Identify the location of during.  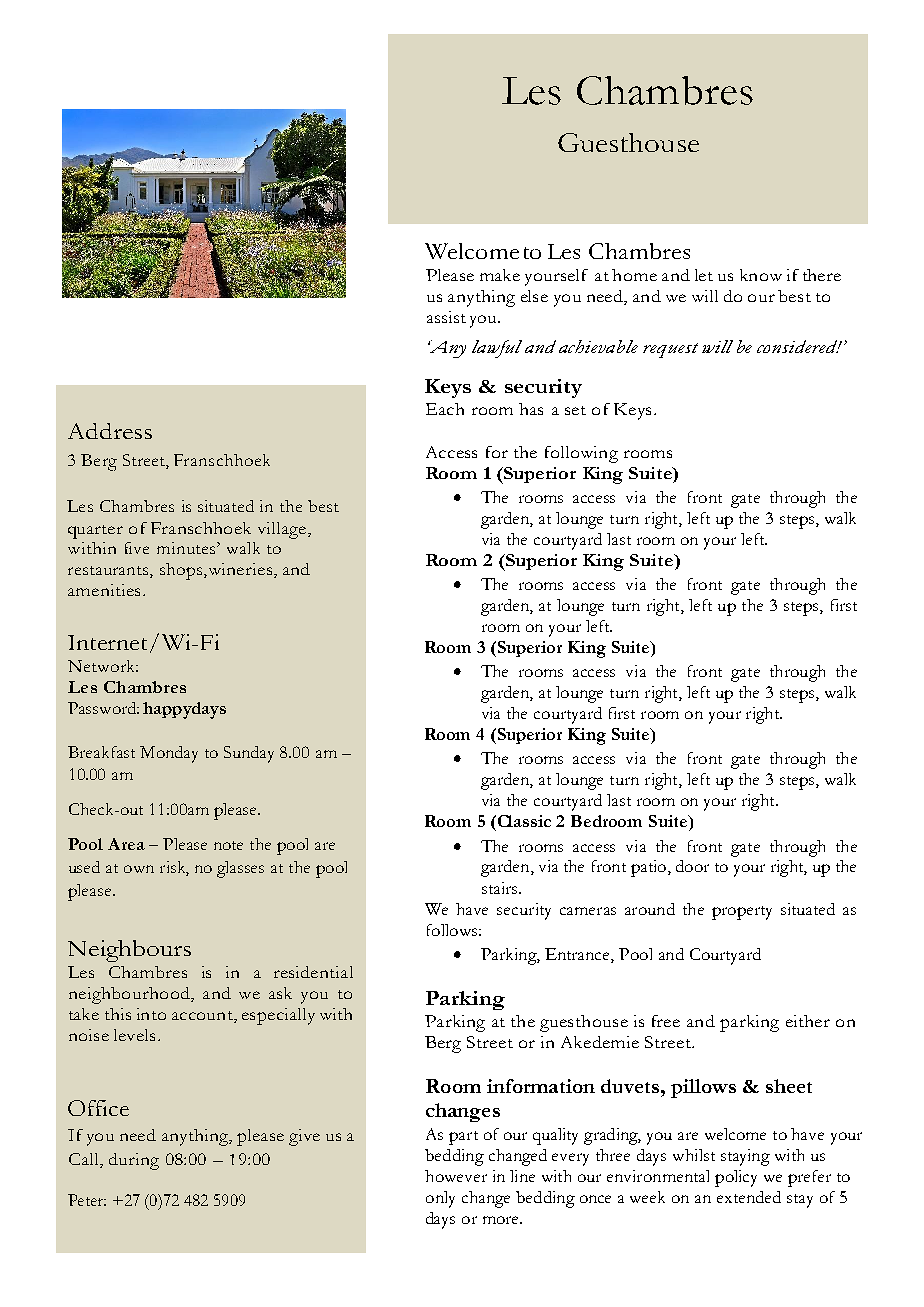
(134, 1161).
